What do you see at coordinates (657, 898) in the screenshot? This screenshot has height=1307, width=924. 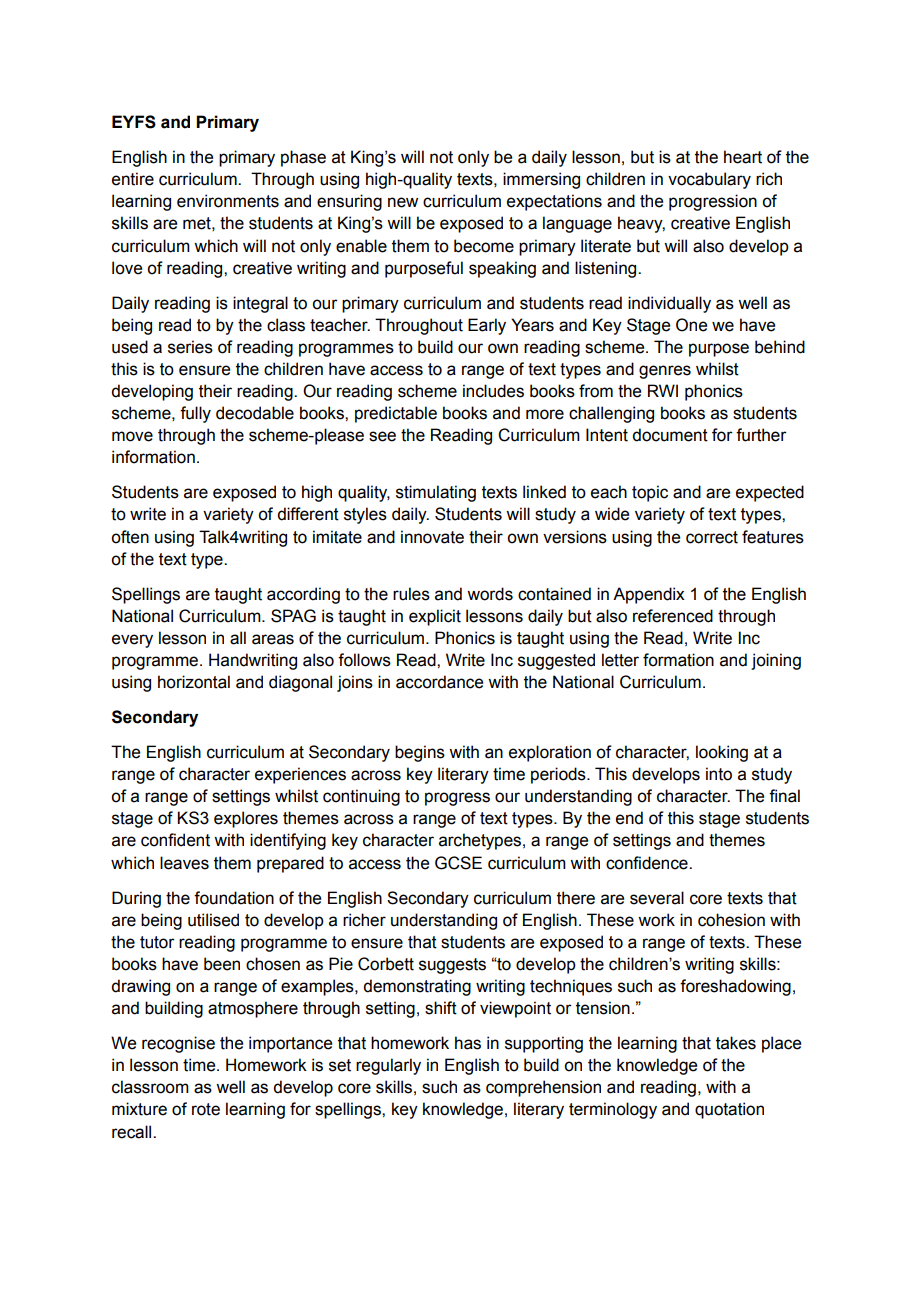 I see `several` at bounding box center [657, 898].
